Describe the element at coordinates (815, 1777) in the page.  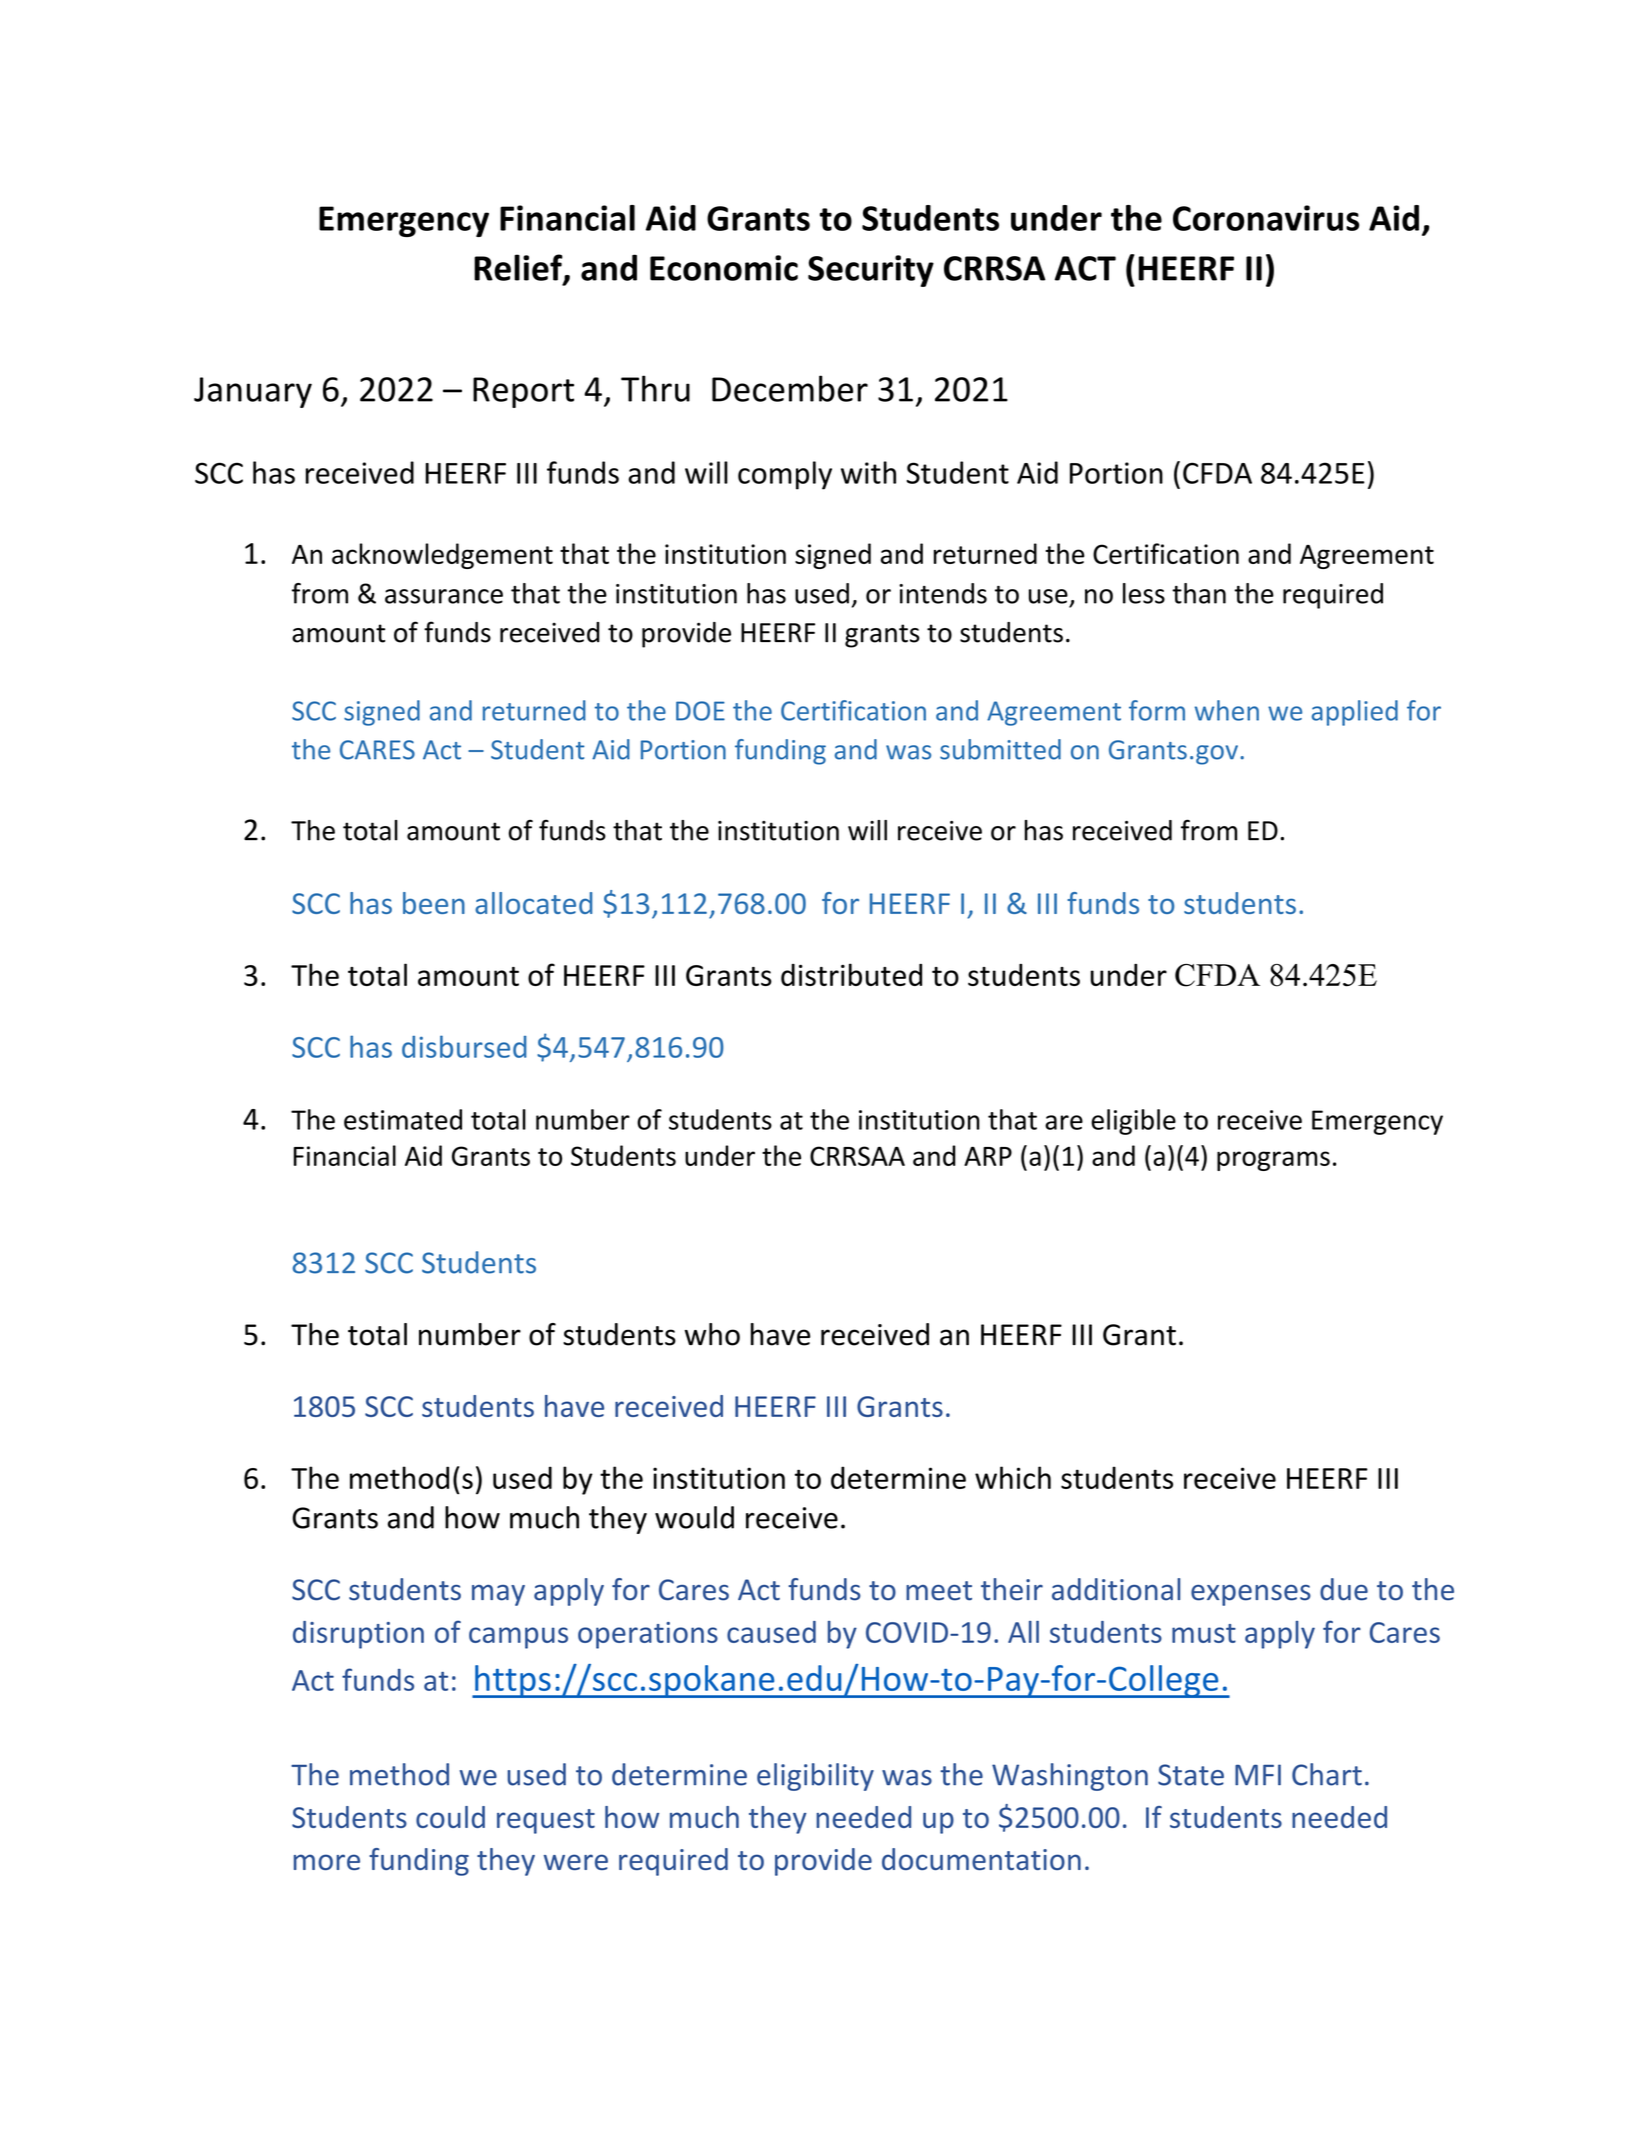
I see `eligibility` at that location.
